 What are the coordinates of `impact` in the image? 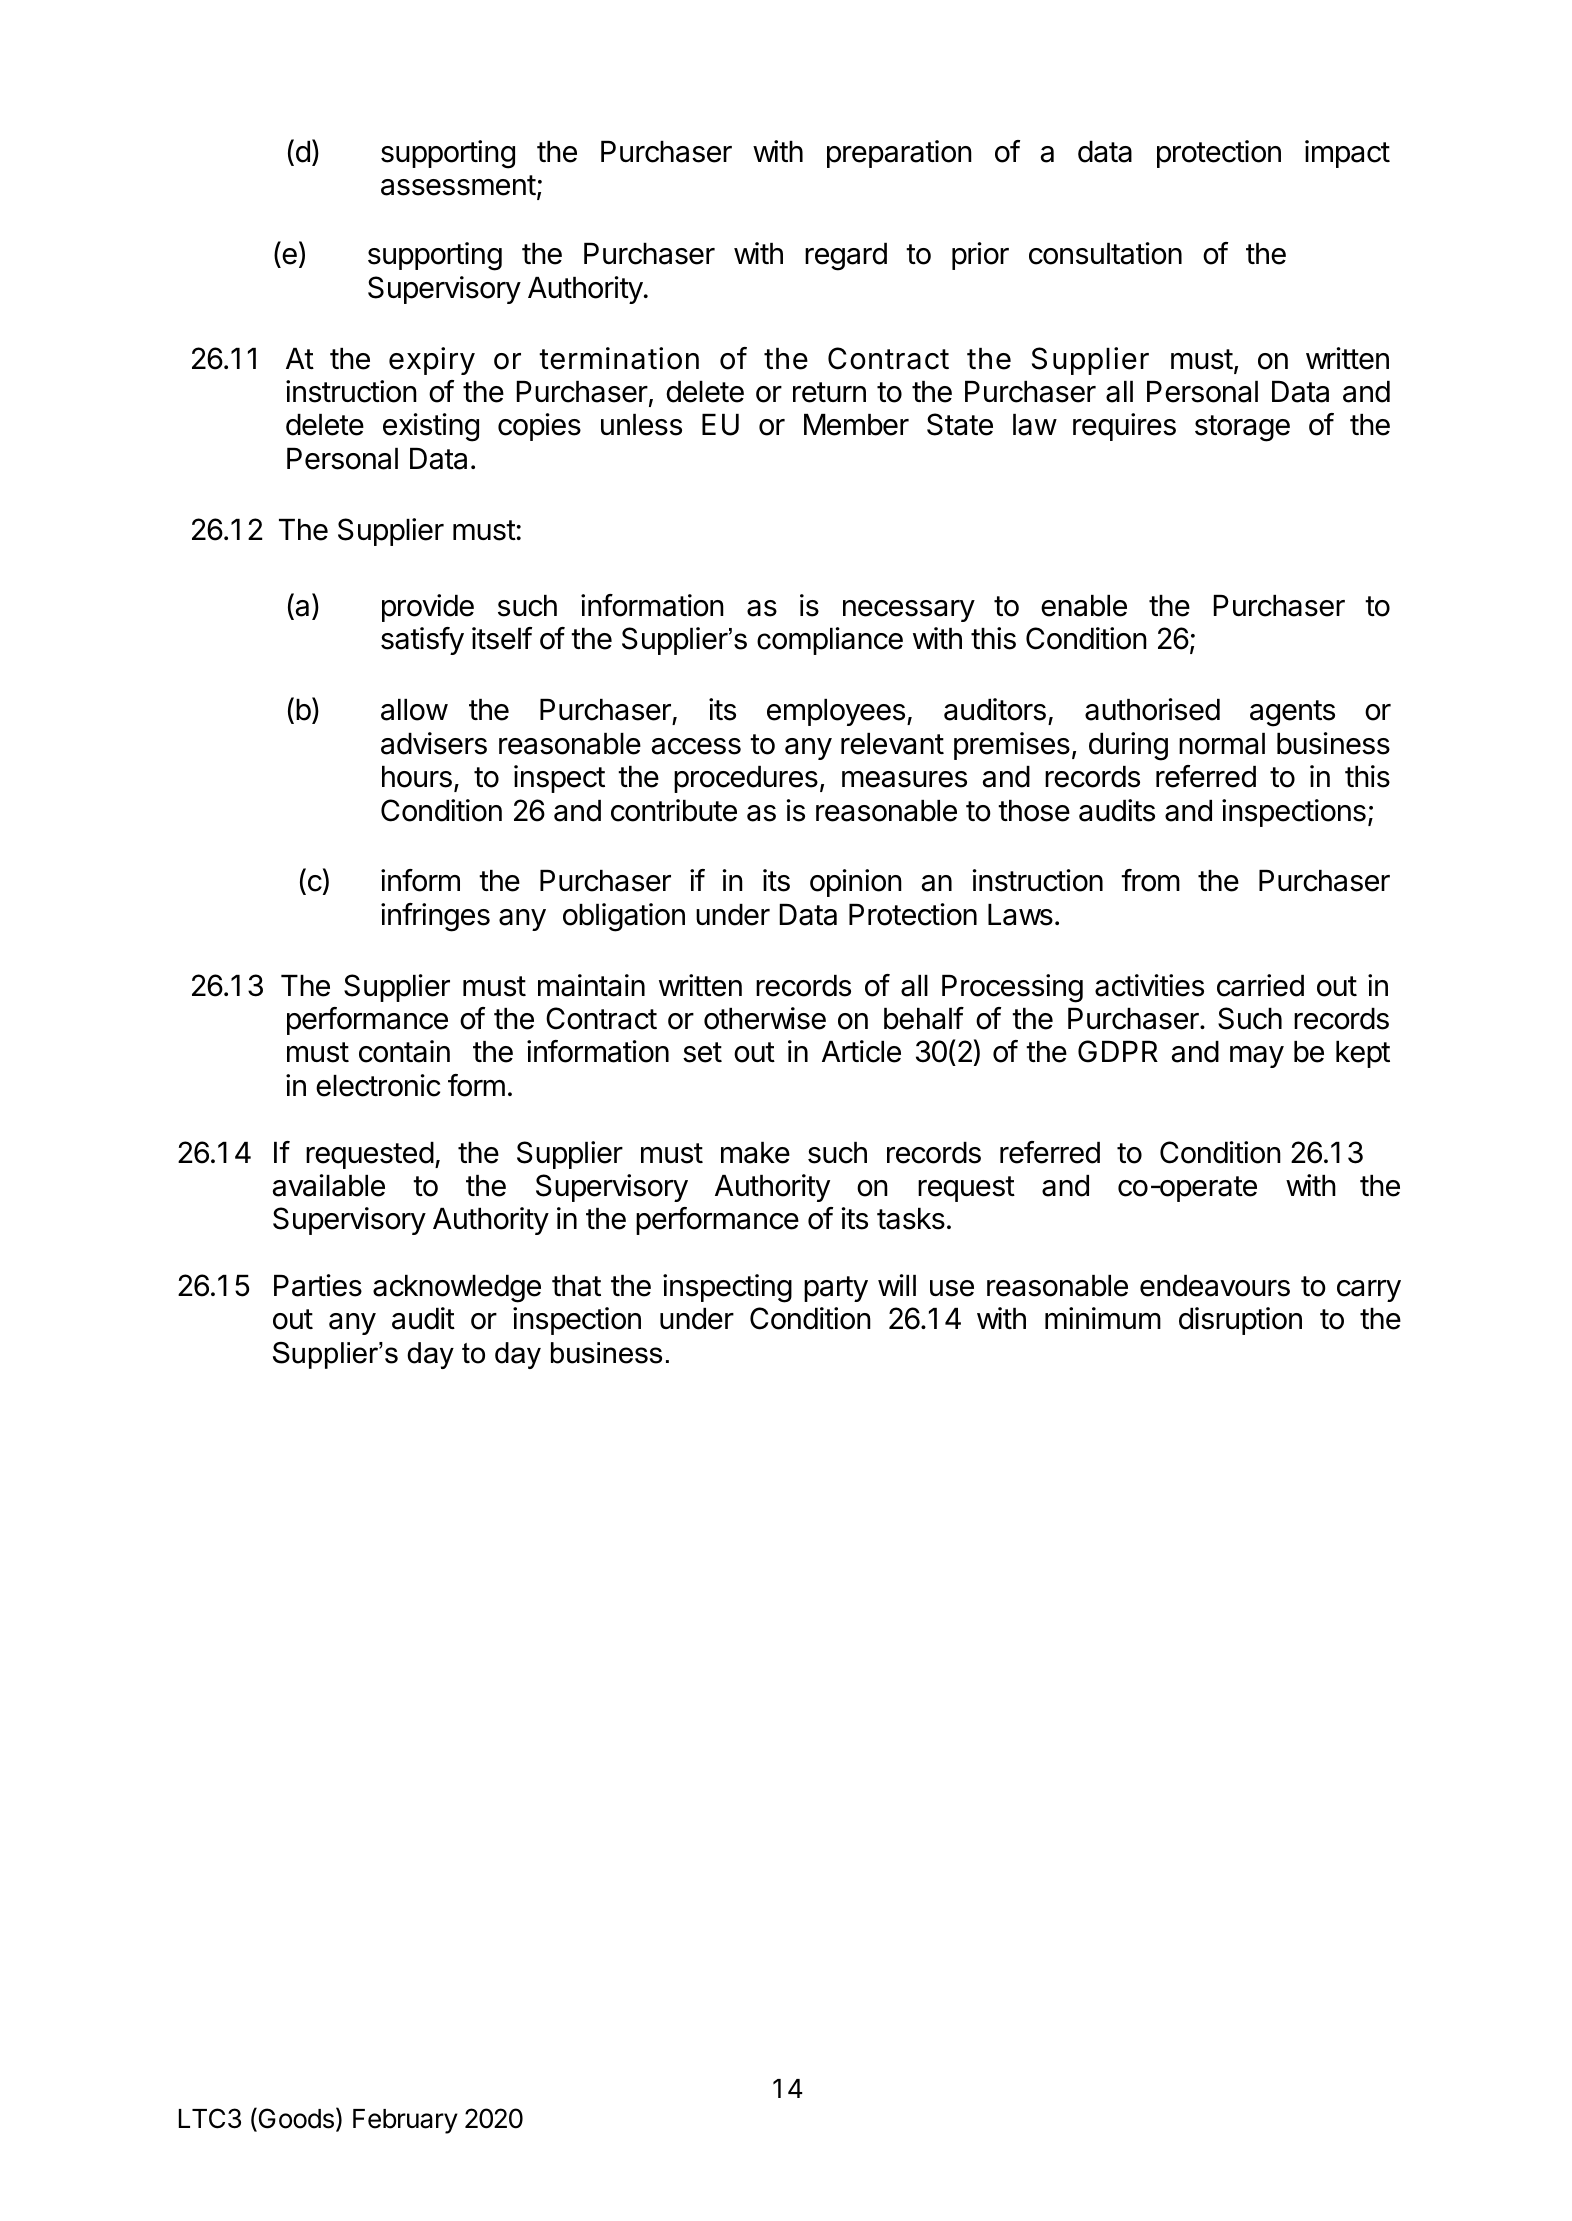 It's located at (1347, 154).
